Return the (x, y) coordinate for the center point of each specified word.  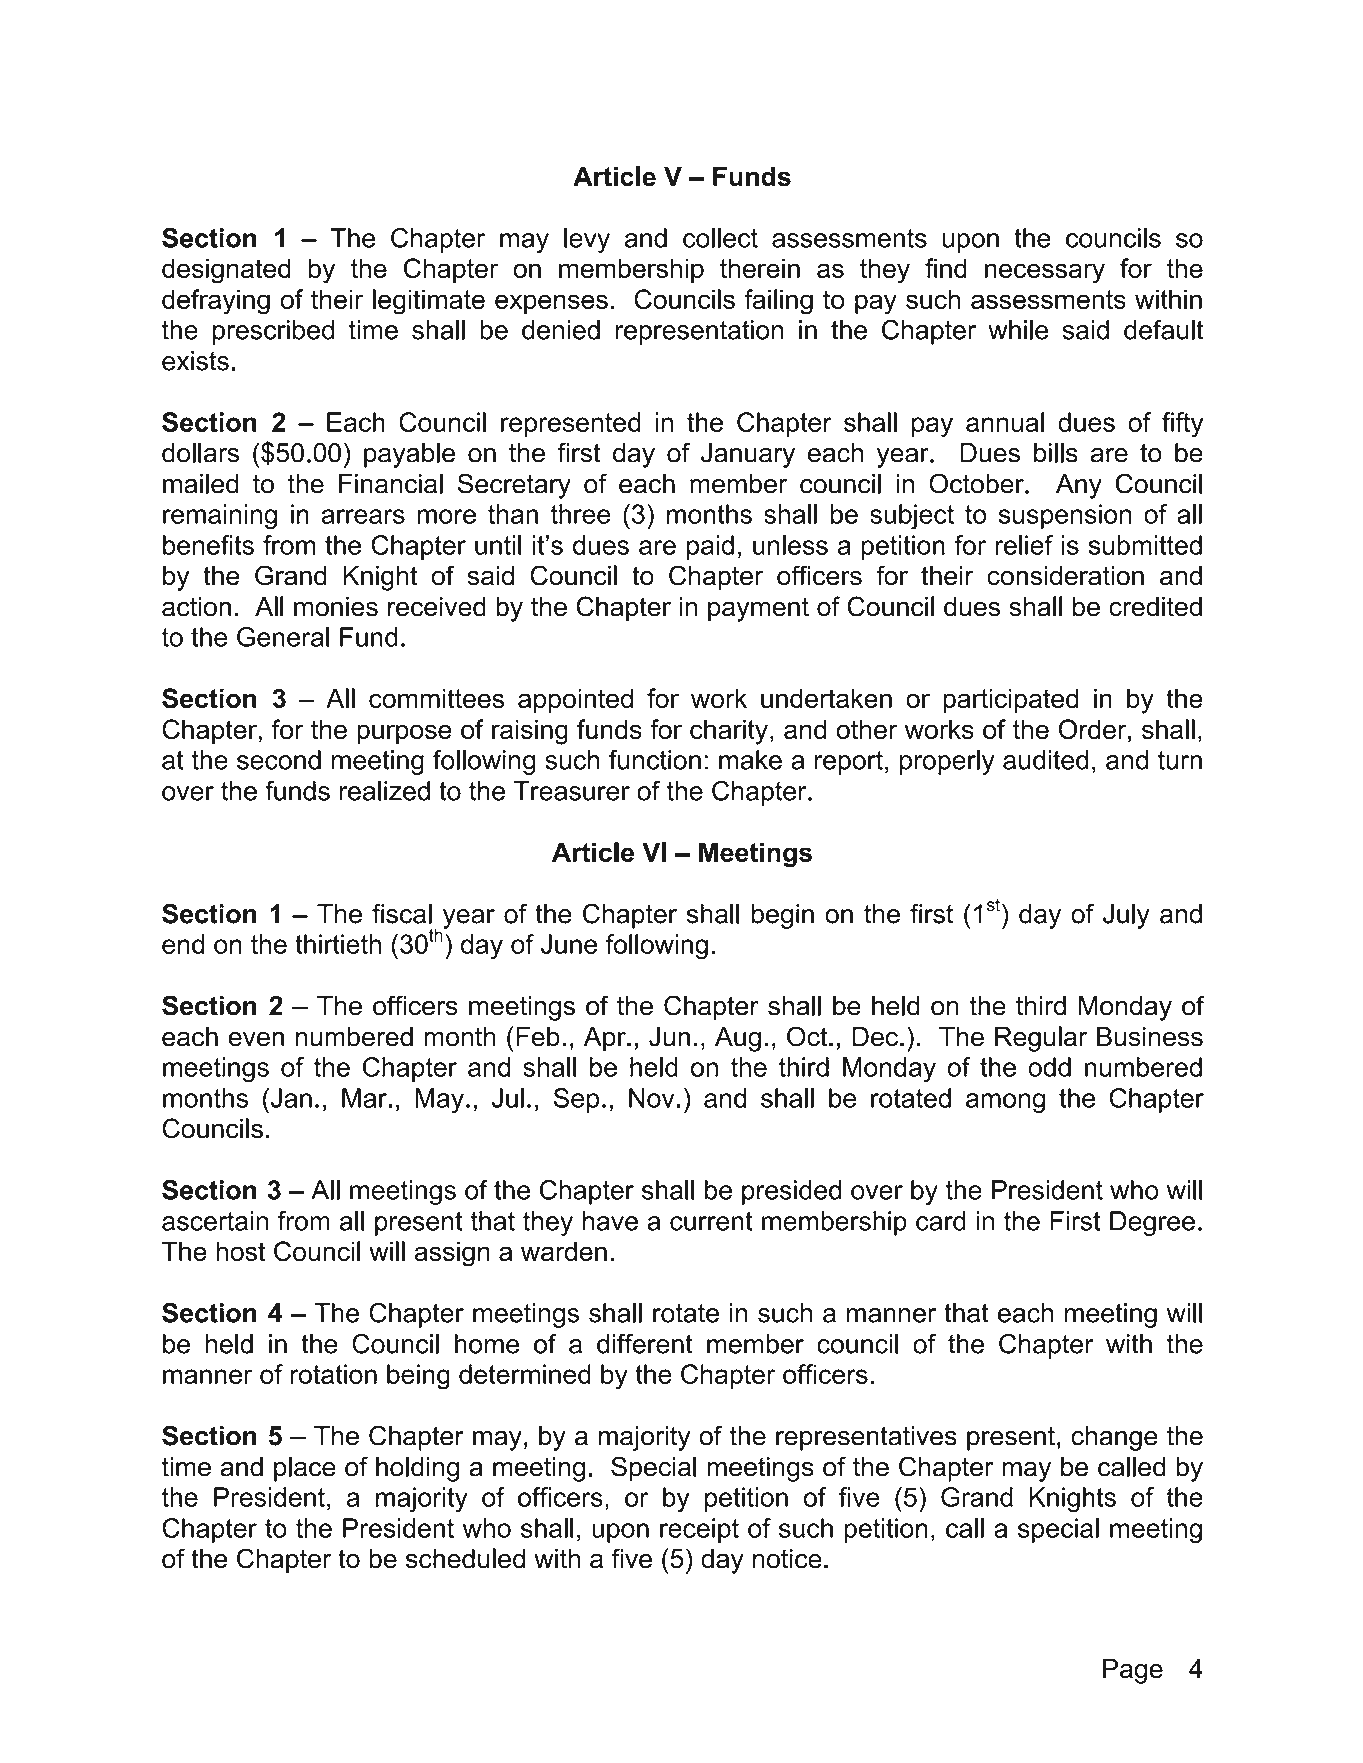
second (279, 760)
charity (729, 732)
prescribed (273, 332)
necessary (1045, 273)
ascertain (215, 1221)
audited (1046, 760)
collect (720, 238)
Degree (1152, 1223)
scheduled (465, 1558)
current (711, 1221)
